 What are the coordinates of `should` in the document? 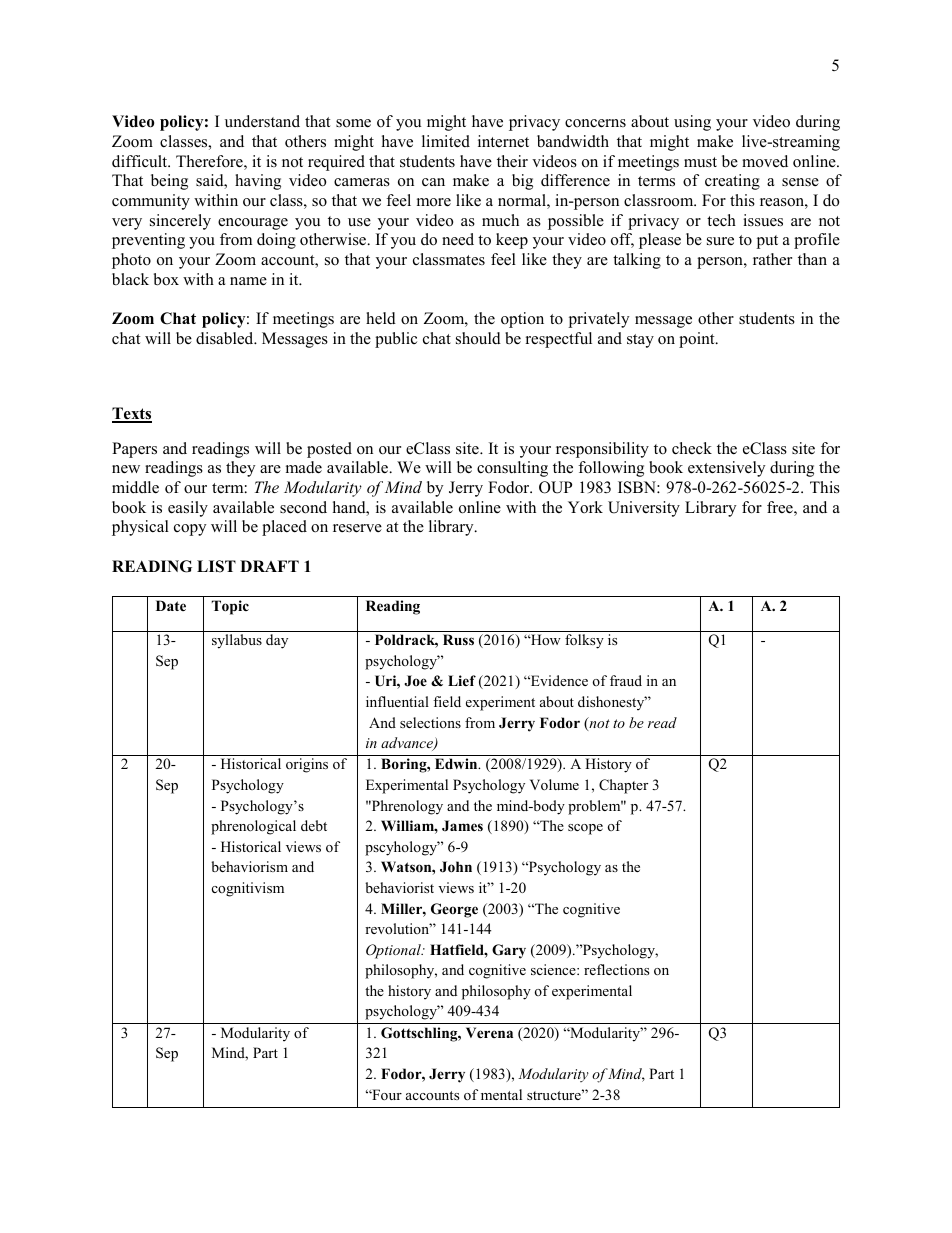 It's located at (478, 338).
